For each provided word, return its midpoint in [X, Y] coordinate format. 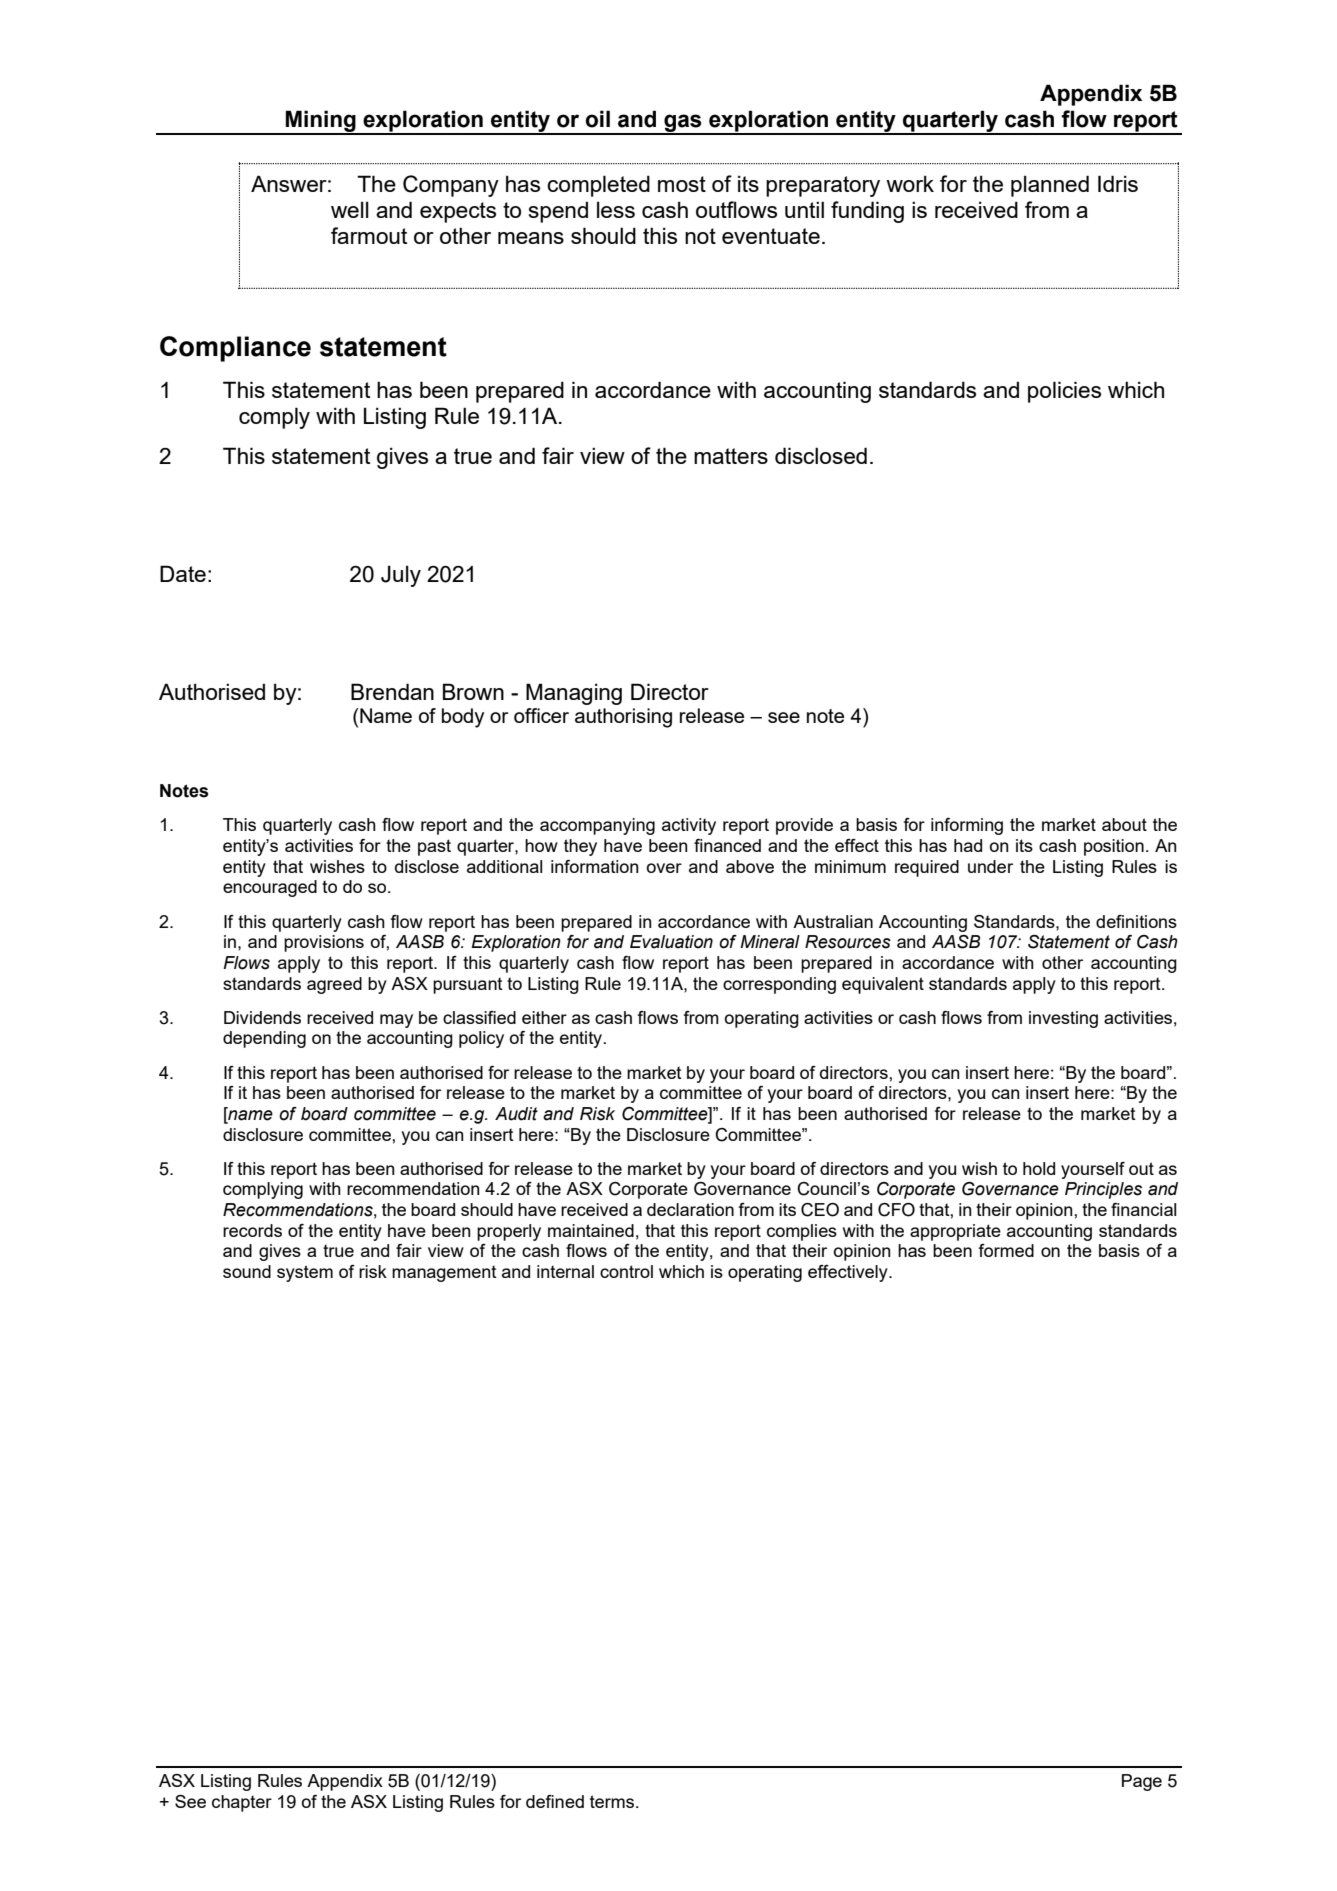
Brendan [392, 691]
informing [967, 826]
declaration [690, 1209]
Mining [321, 122]
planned [1050, 186]
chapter [242, 1803]
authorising [623, 718]
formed [1006, 1250]
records [252, 1230]
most [682, 184]
